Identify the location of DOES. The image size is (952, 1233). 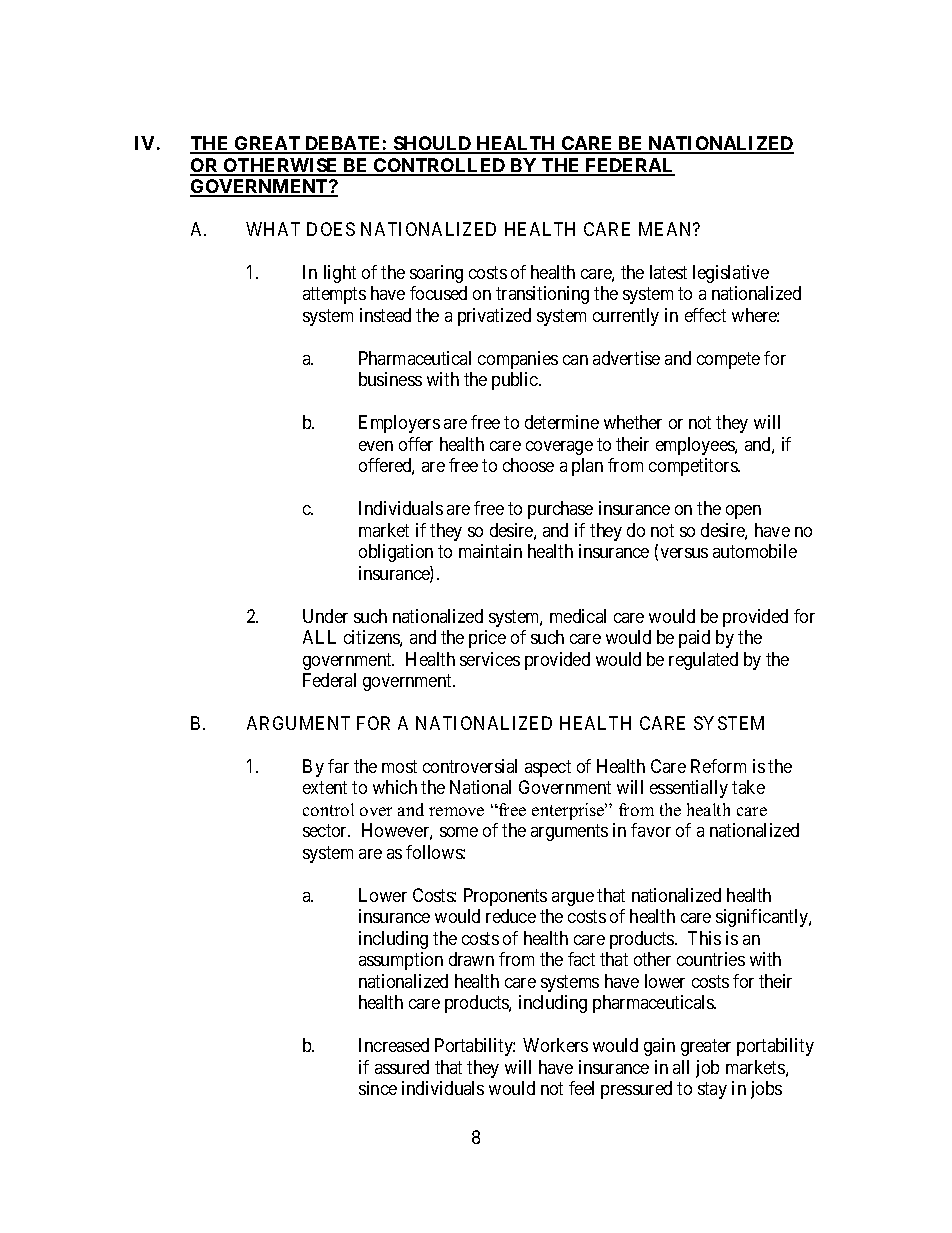
(331, 229).
